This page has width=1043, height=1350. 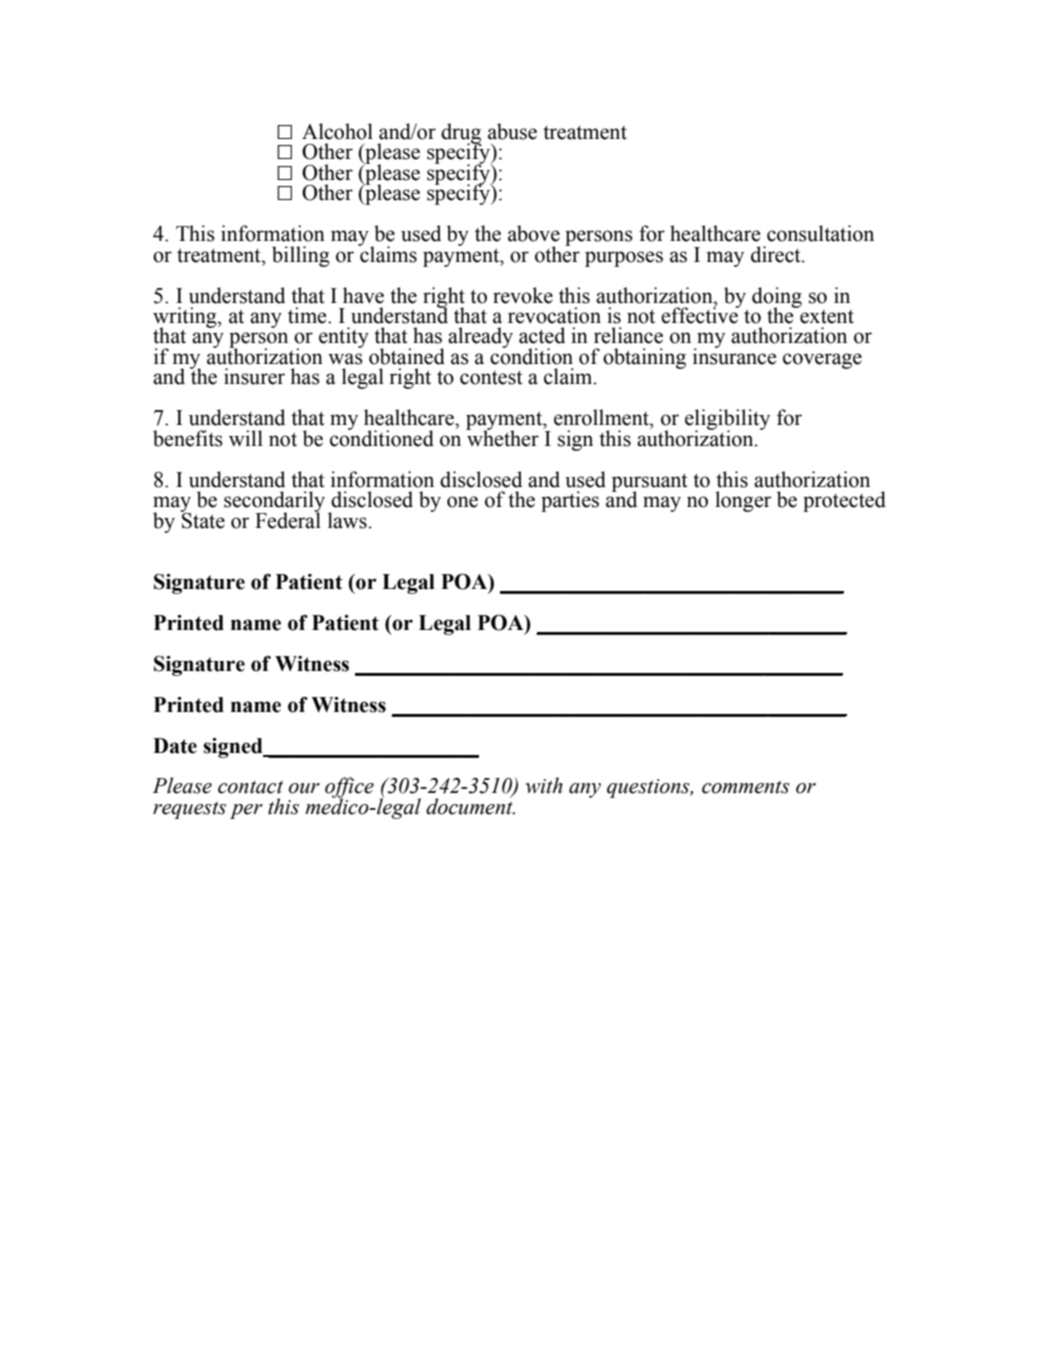 What do you see at coordinates (502, 437) in the page?
I see `whether` at bounding box center [502, 437].
